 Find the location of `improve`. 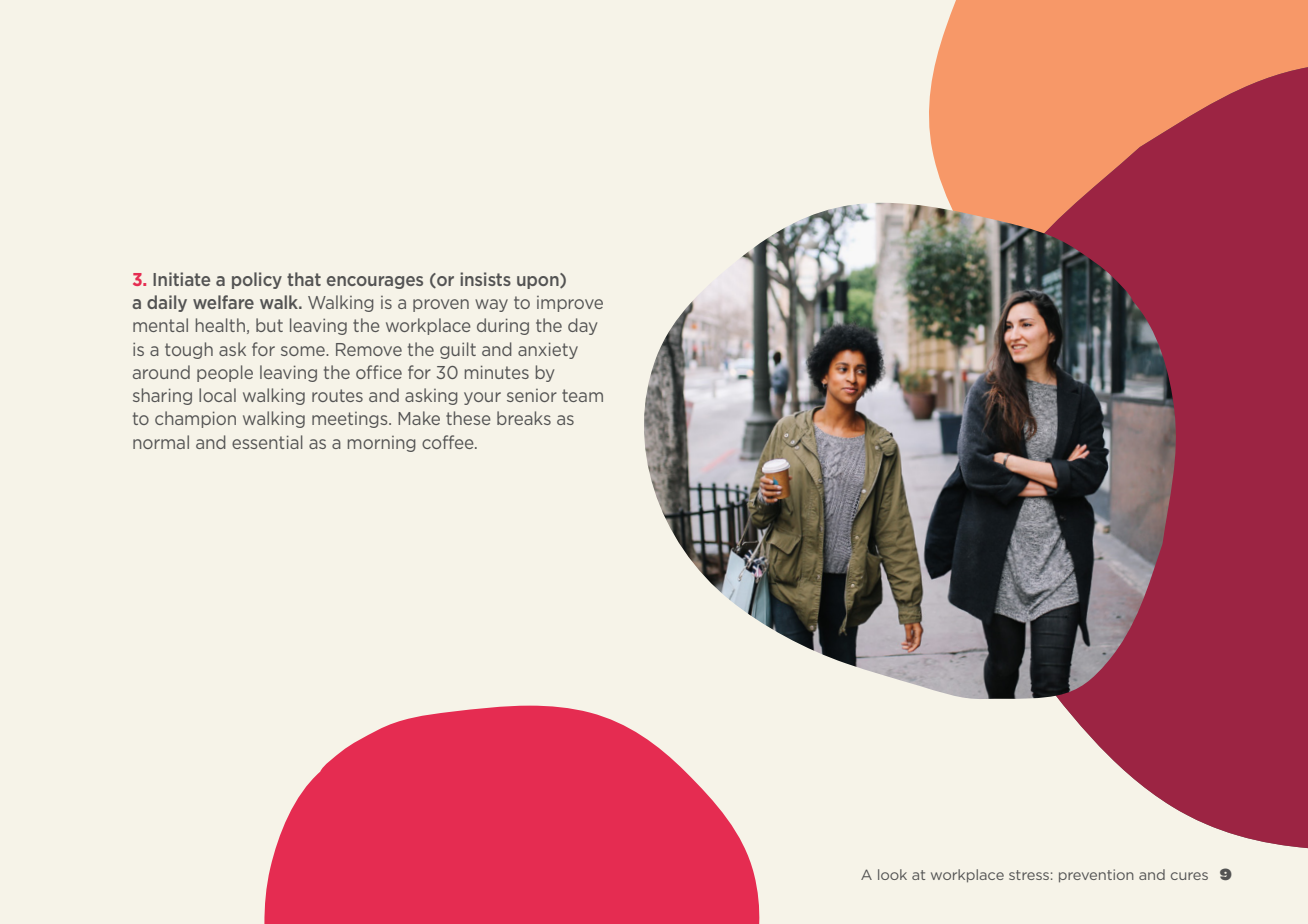

improve is located at coordinates (570, 304).
